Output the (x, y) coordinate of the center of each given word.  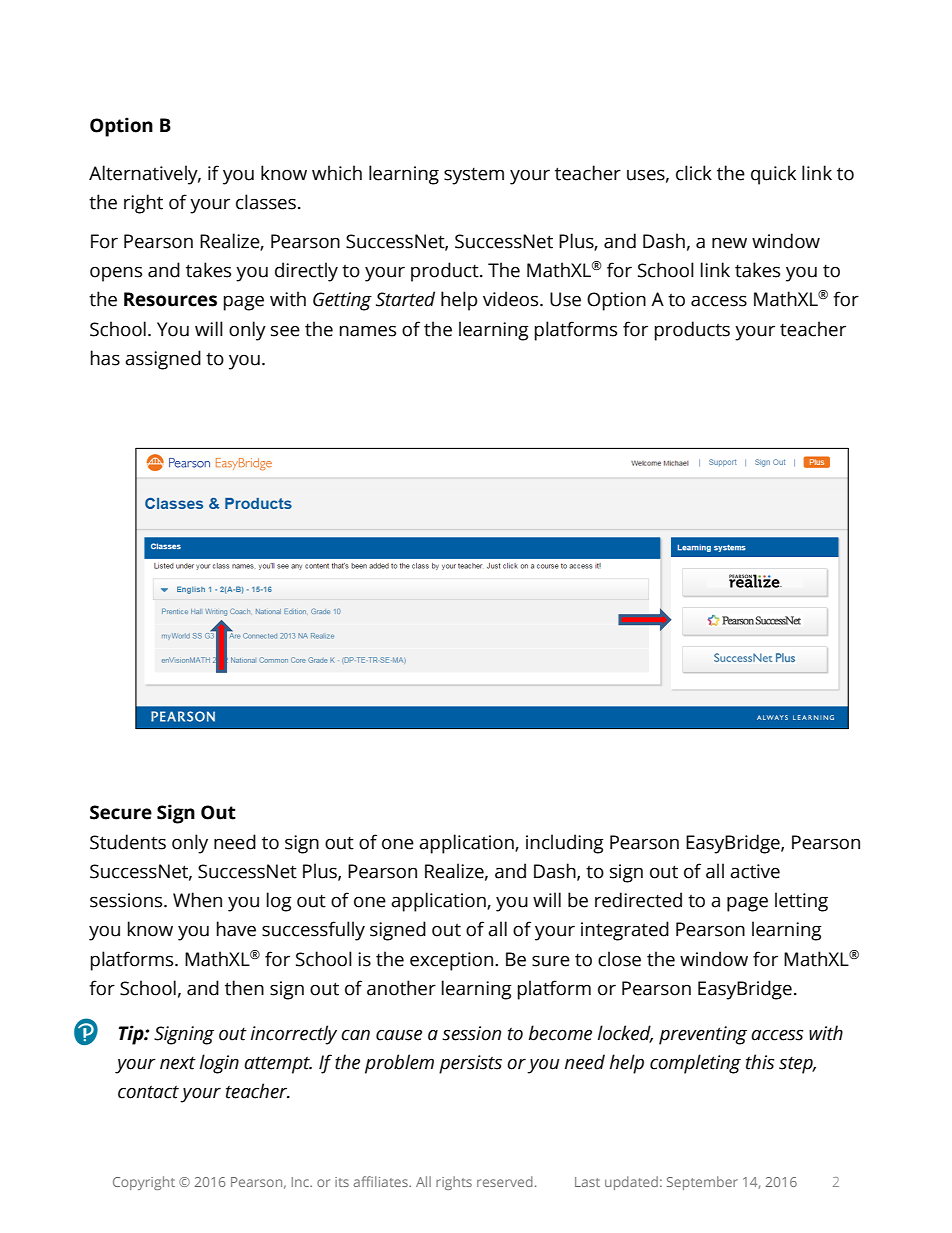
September (702, 1183)
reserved (505, 1181)
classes (266, 202)
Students (128, 842)
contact (148, 1092)
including (565, 844)
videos (512, 299)
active (755, 871)
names (368, 331)
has (105, 358)
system (474, 176)
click (694, 173)
